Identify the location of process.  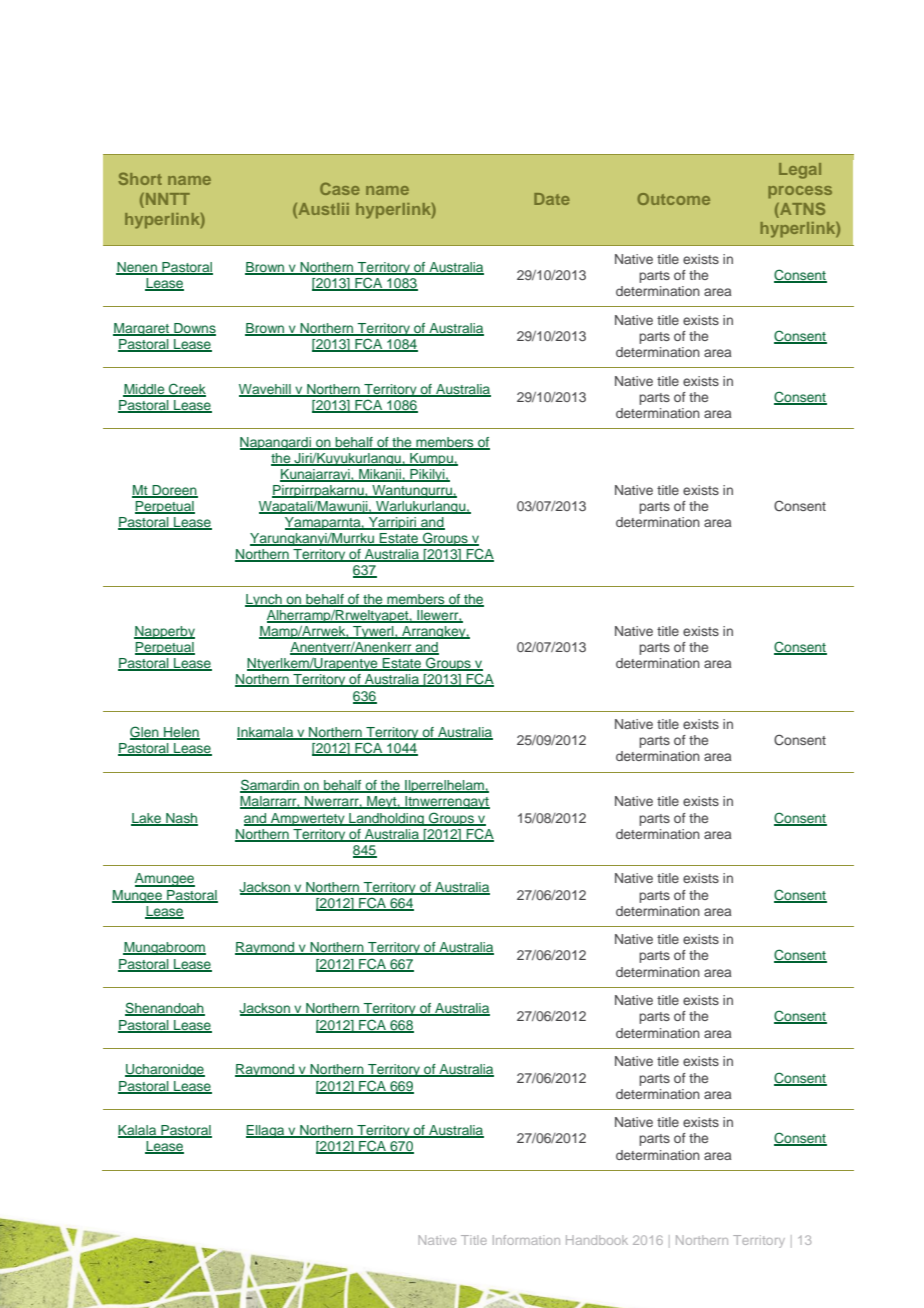
(800, 192).
